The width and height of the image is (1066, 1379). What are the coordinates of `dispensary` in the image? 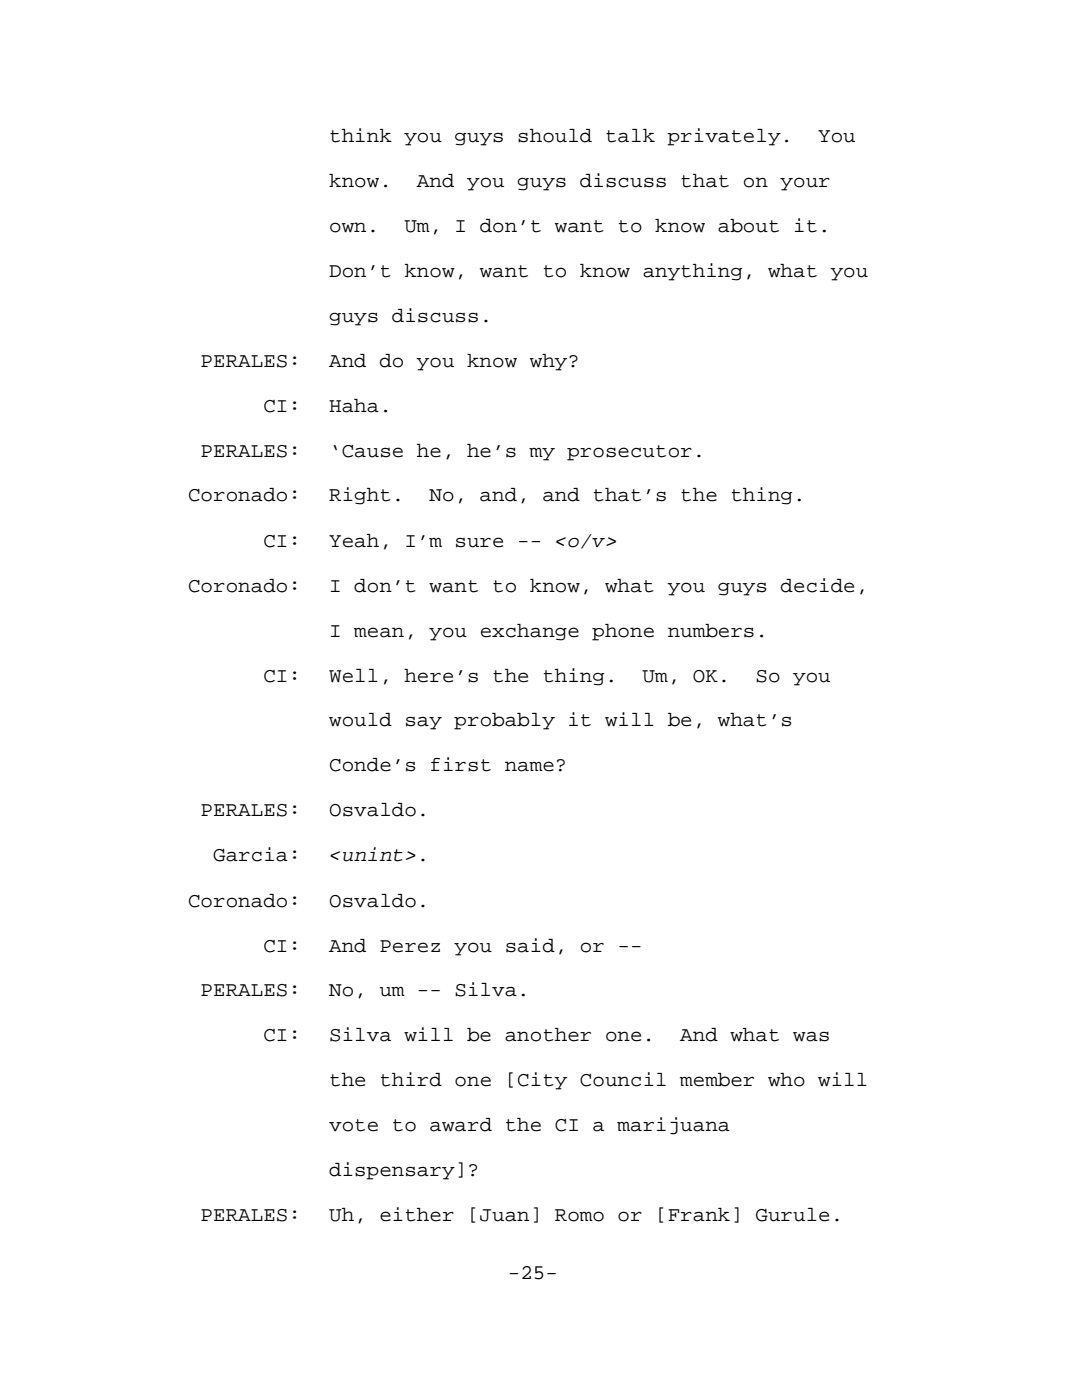 It's located at (392, 1171).
